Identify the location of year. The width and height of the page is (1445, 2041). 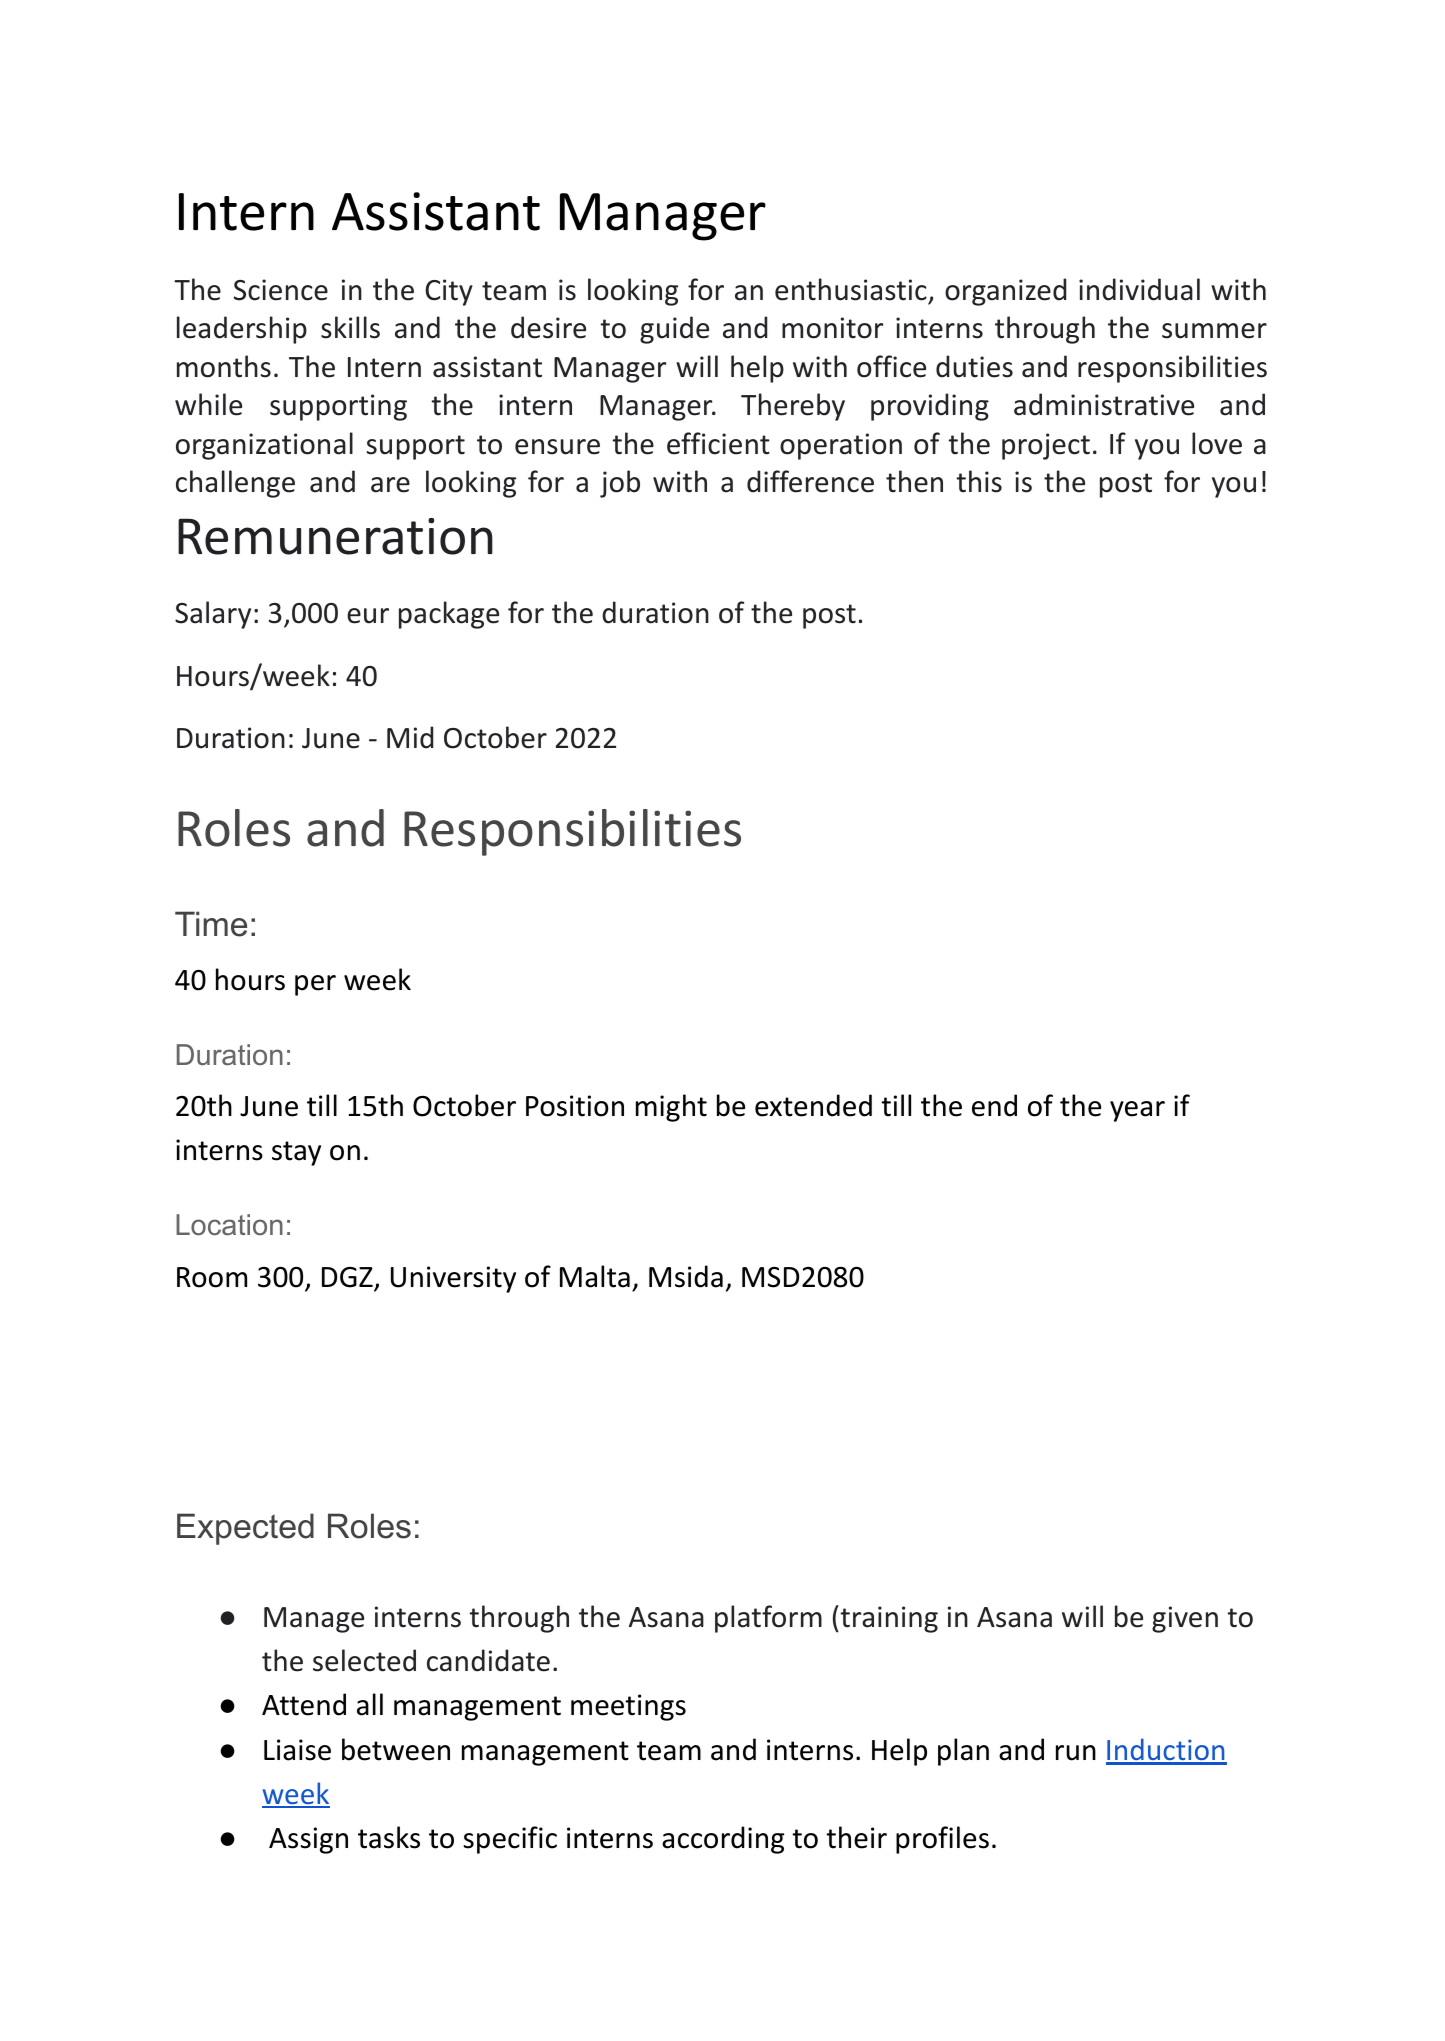
(1137, 1111).
